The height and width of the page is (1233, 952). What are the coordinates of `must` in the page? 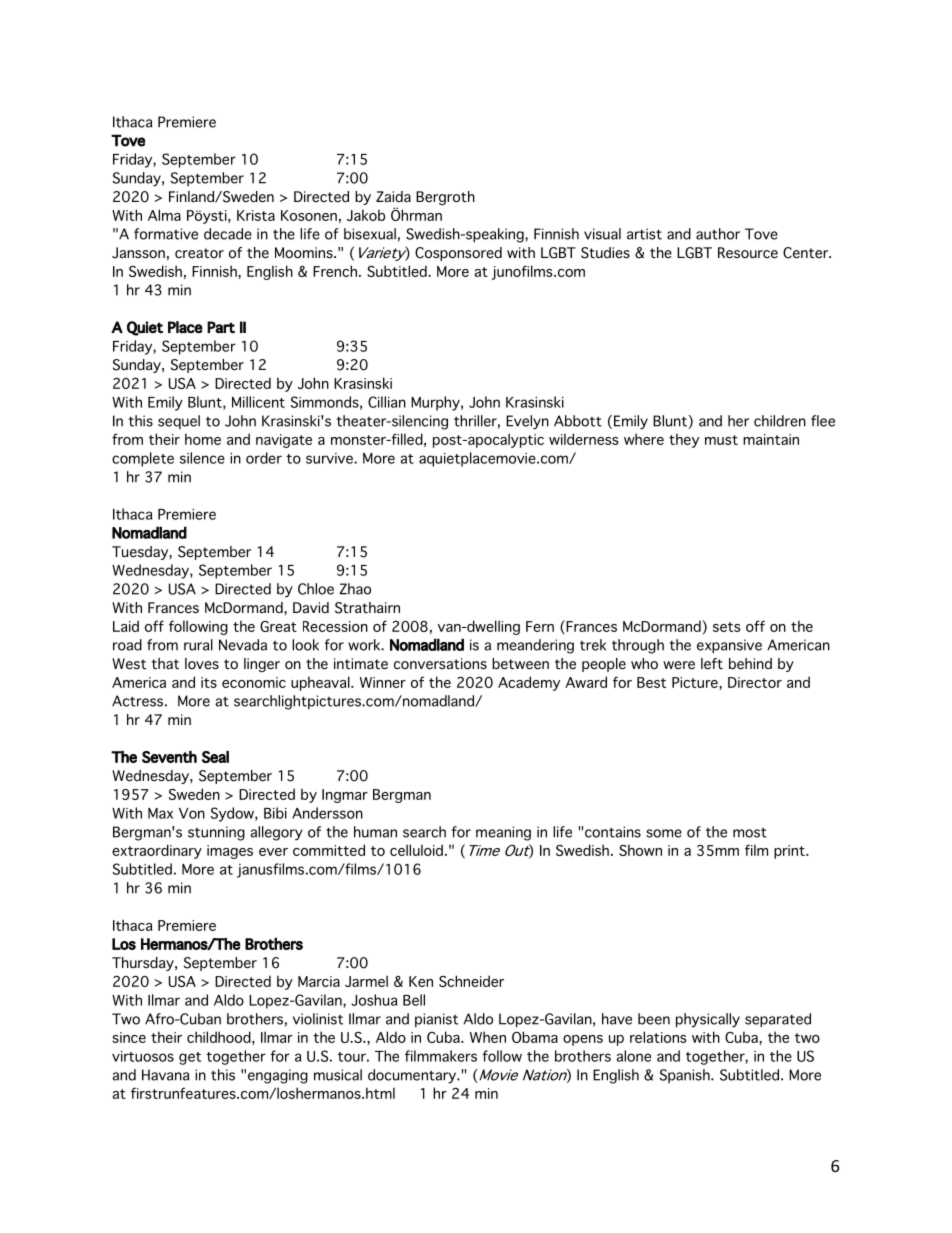 It's located at (721, 440).
